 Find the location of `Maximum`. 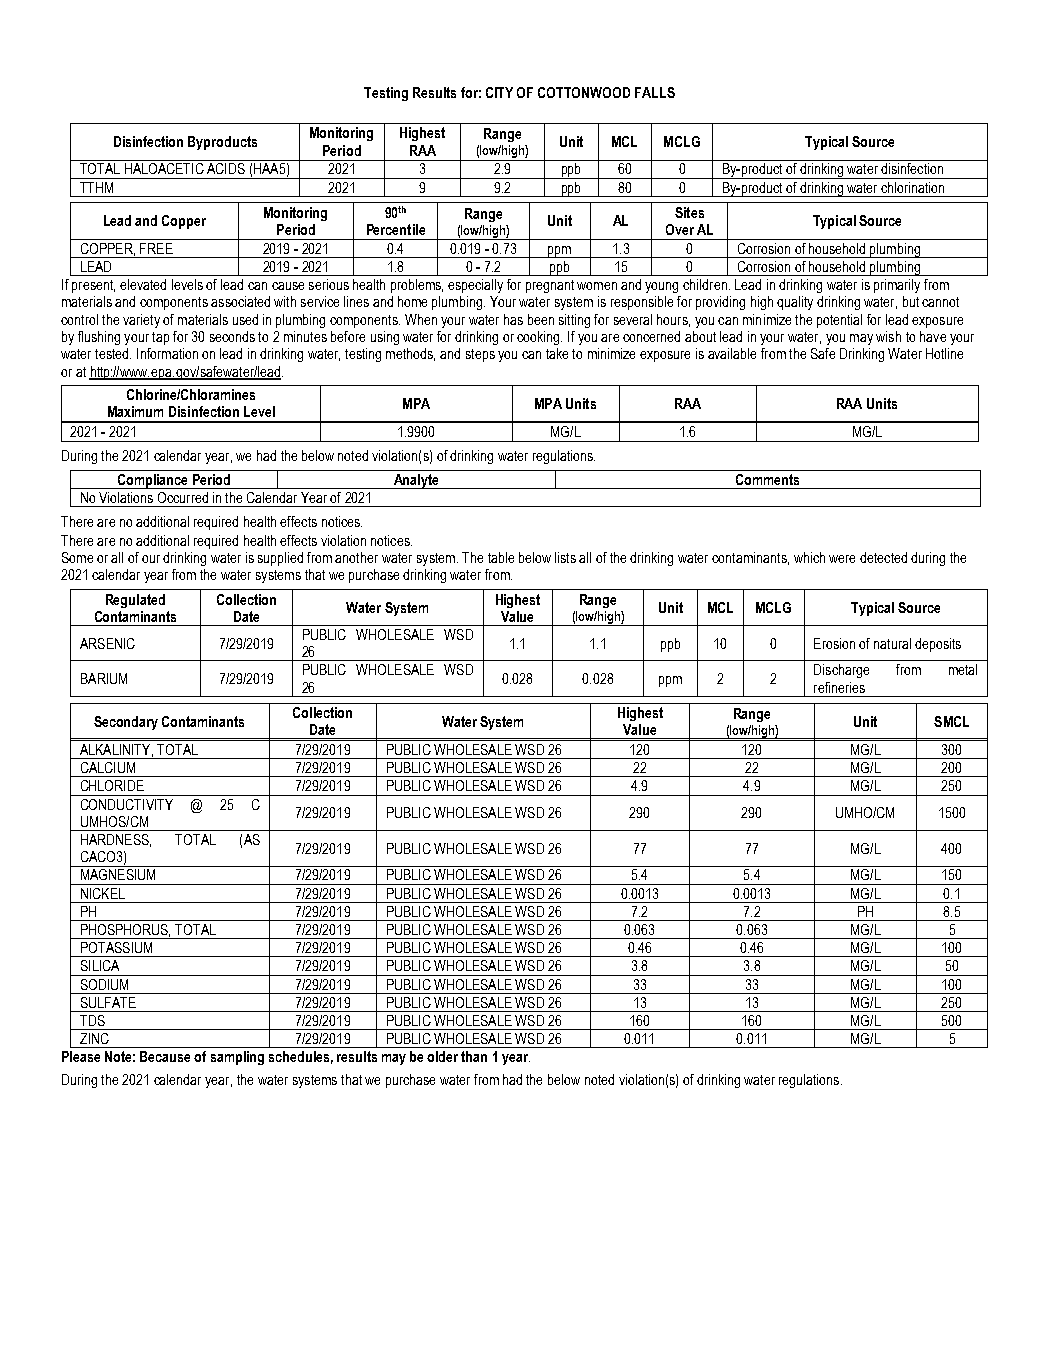

Maximum is located at coordinates (135, 411).
